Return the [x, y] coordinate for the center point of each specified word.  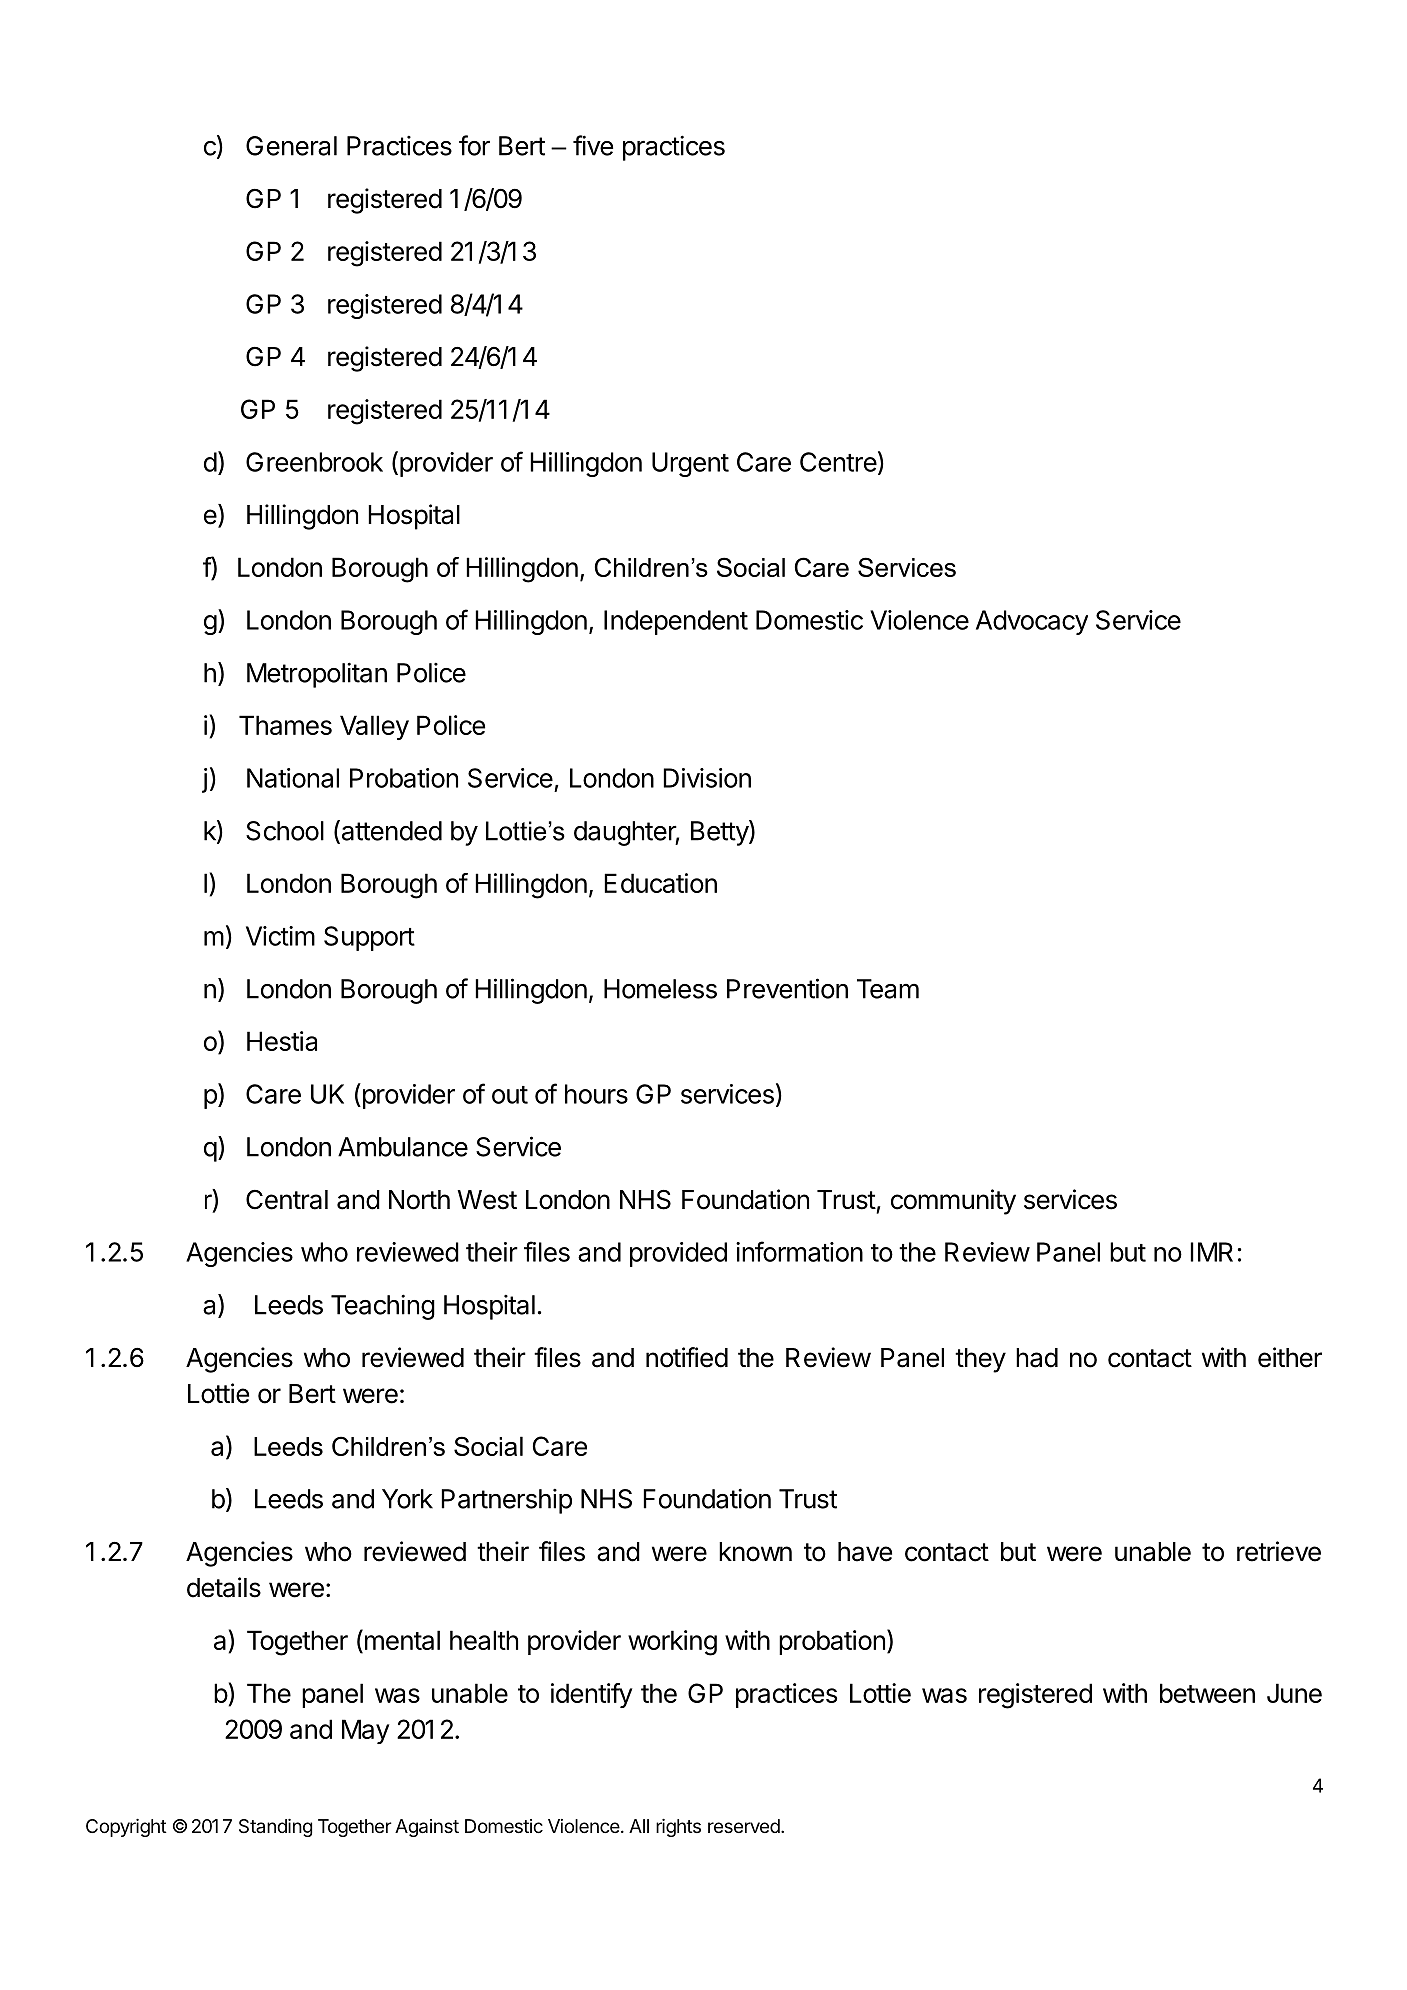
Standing [275, 1828]
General [291, 146]
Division [707, 778]
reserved [745, 1826]
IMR [1211, 1252]
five [593, 145]
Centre [838, 462]
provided [678, 1254]
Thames [285, 725]
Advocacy [1032, 622]
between [1207, 1693]
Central [287, 1200]
